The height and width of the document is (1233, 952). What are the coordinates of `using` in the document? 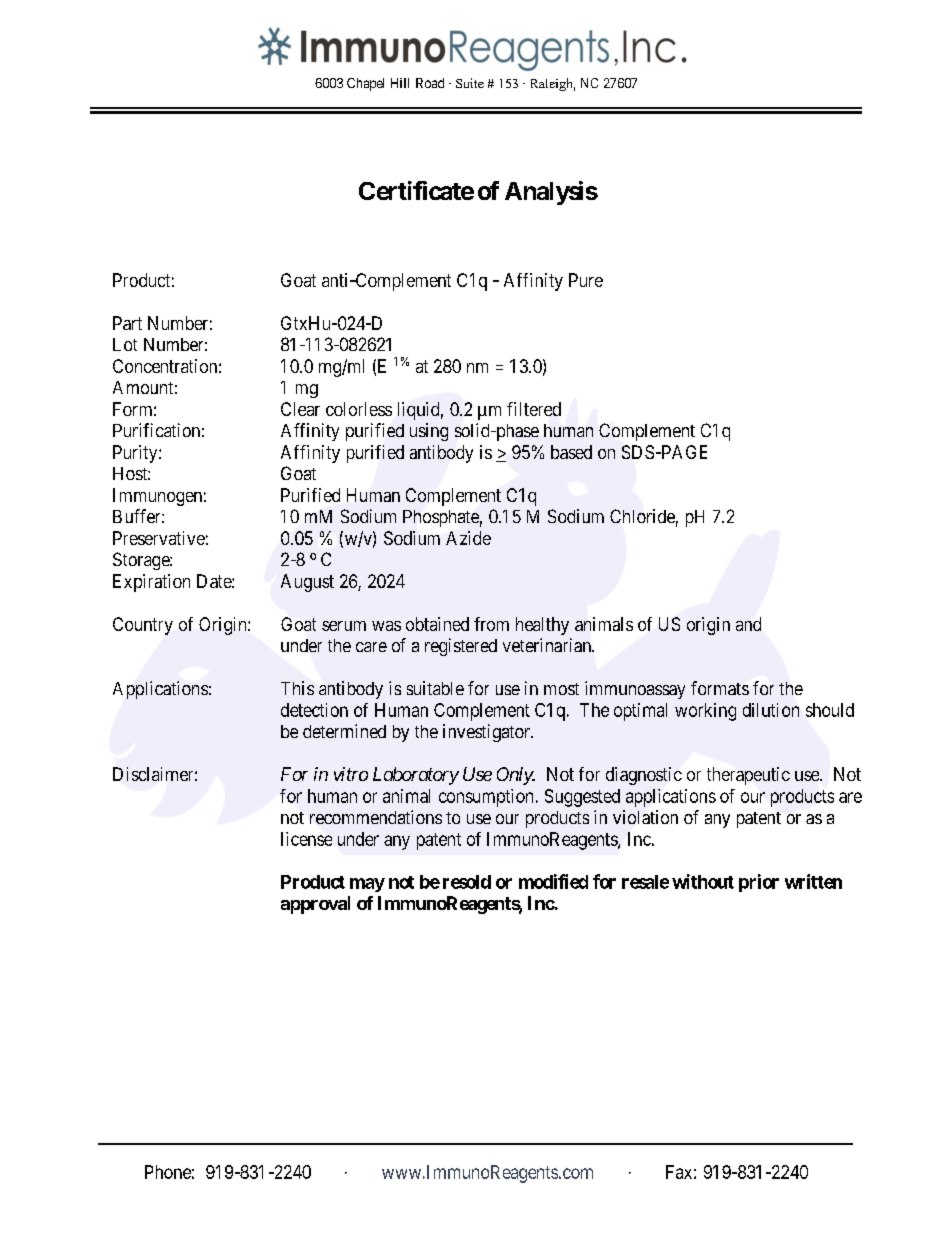 It's located at (429, 432).
